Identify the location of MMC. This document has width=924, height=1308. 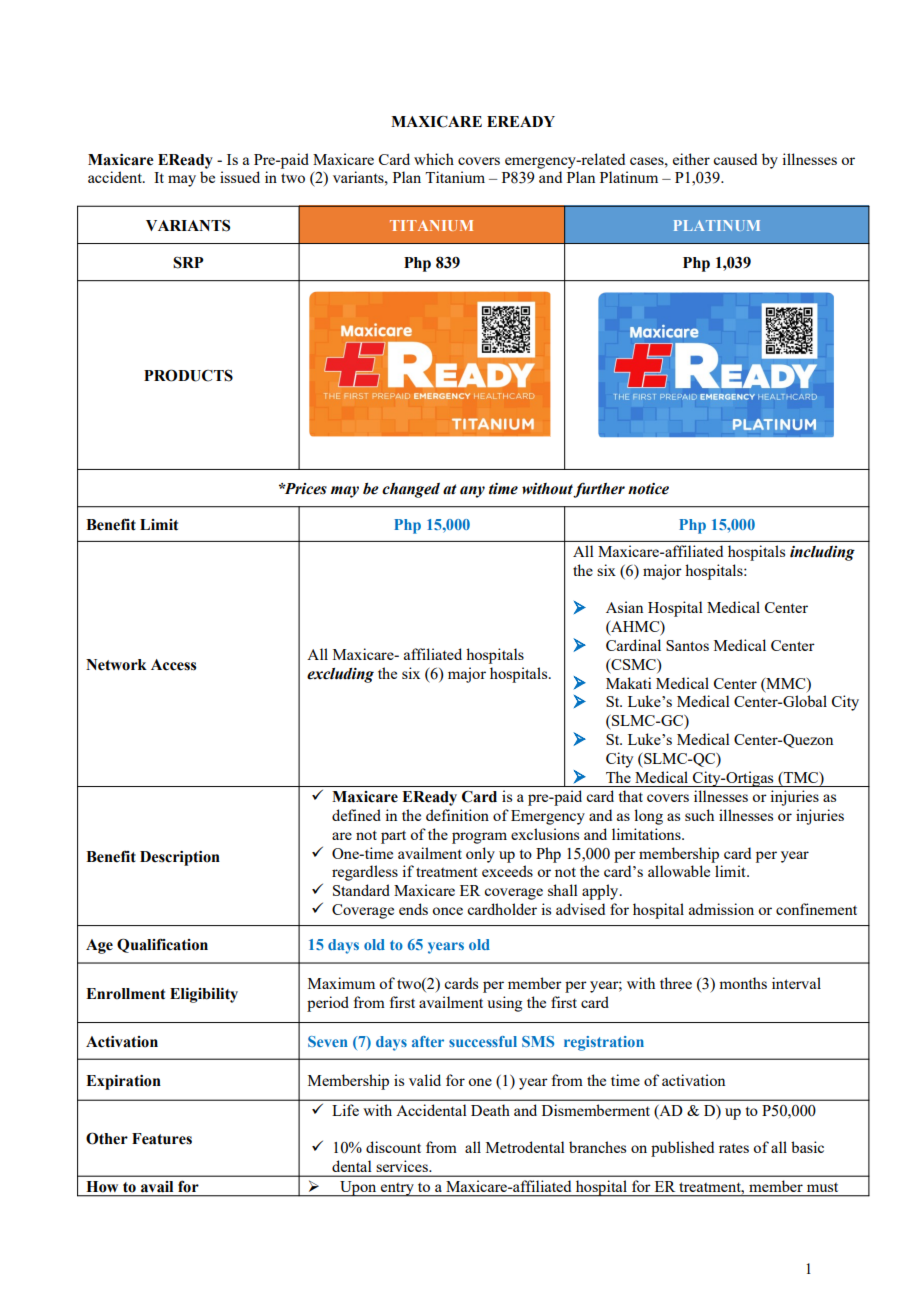
(786, 683).
